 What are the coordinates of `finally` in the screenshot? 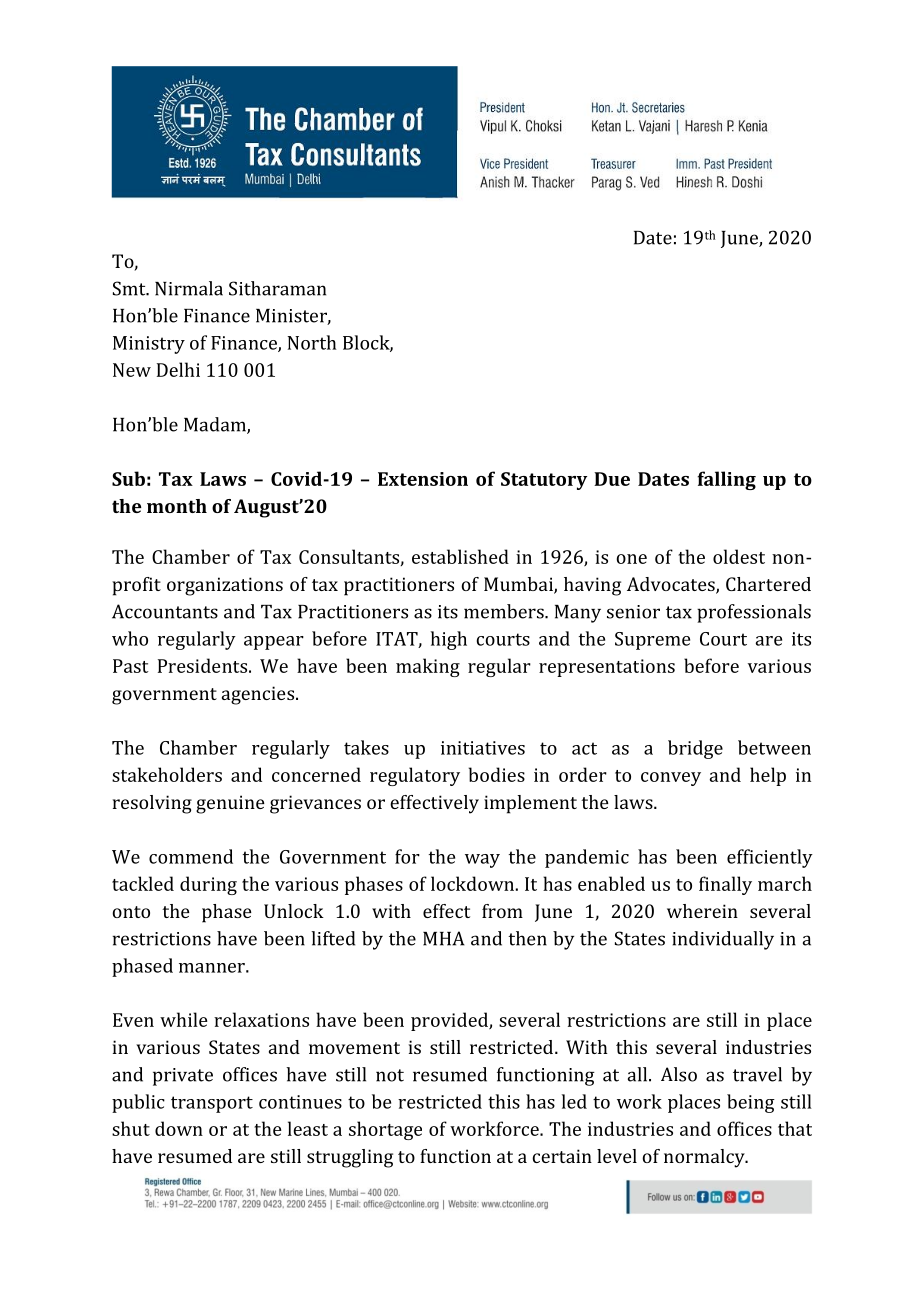 It's located at (725, 885).
